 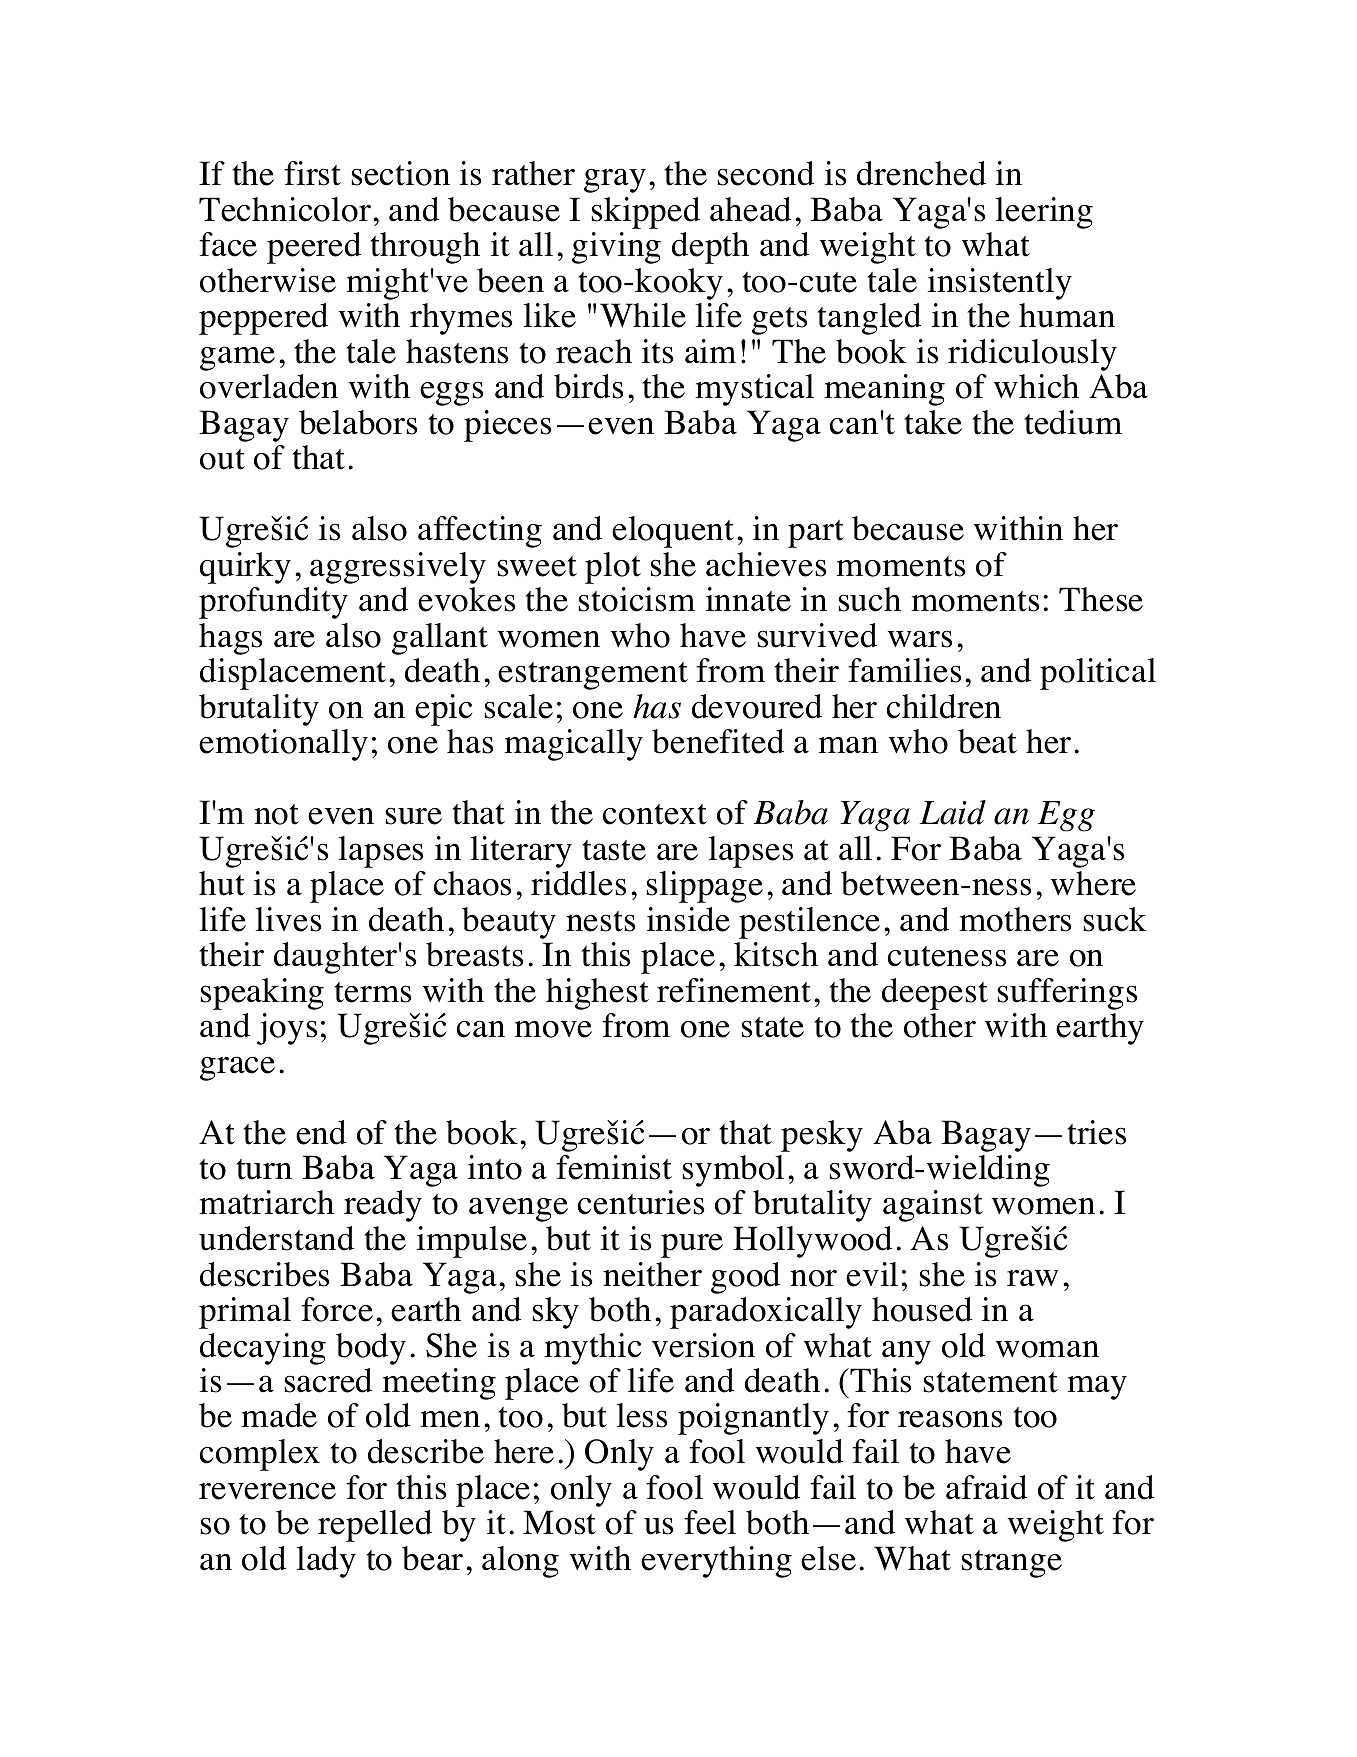 What do you see at coordinates (646, 213) in the image?
I see `skipped` at bounding box center [646, 213].
